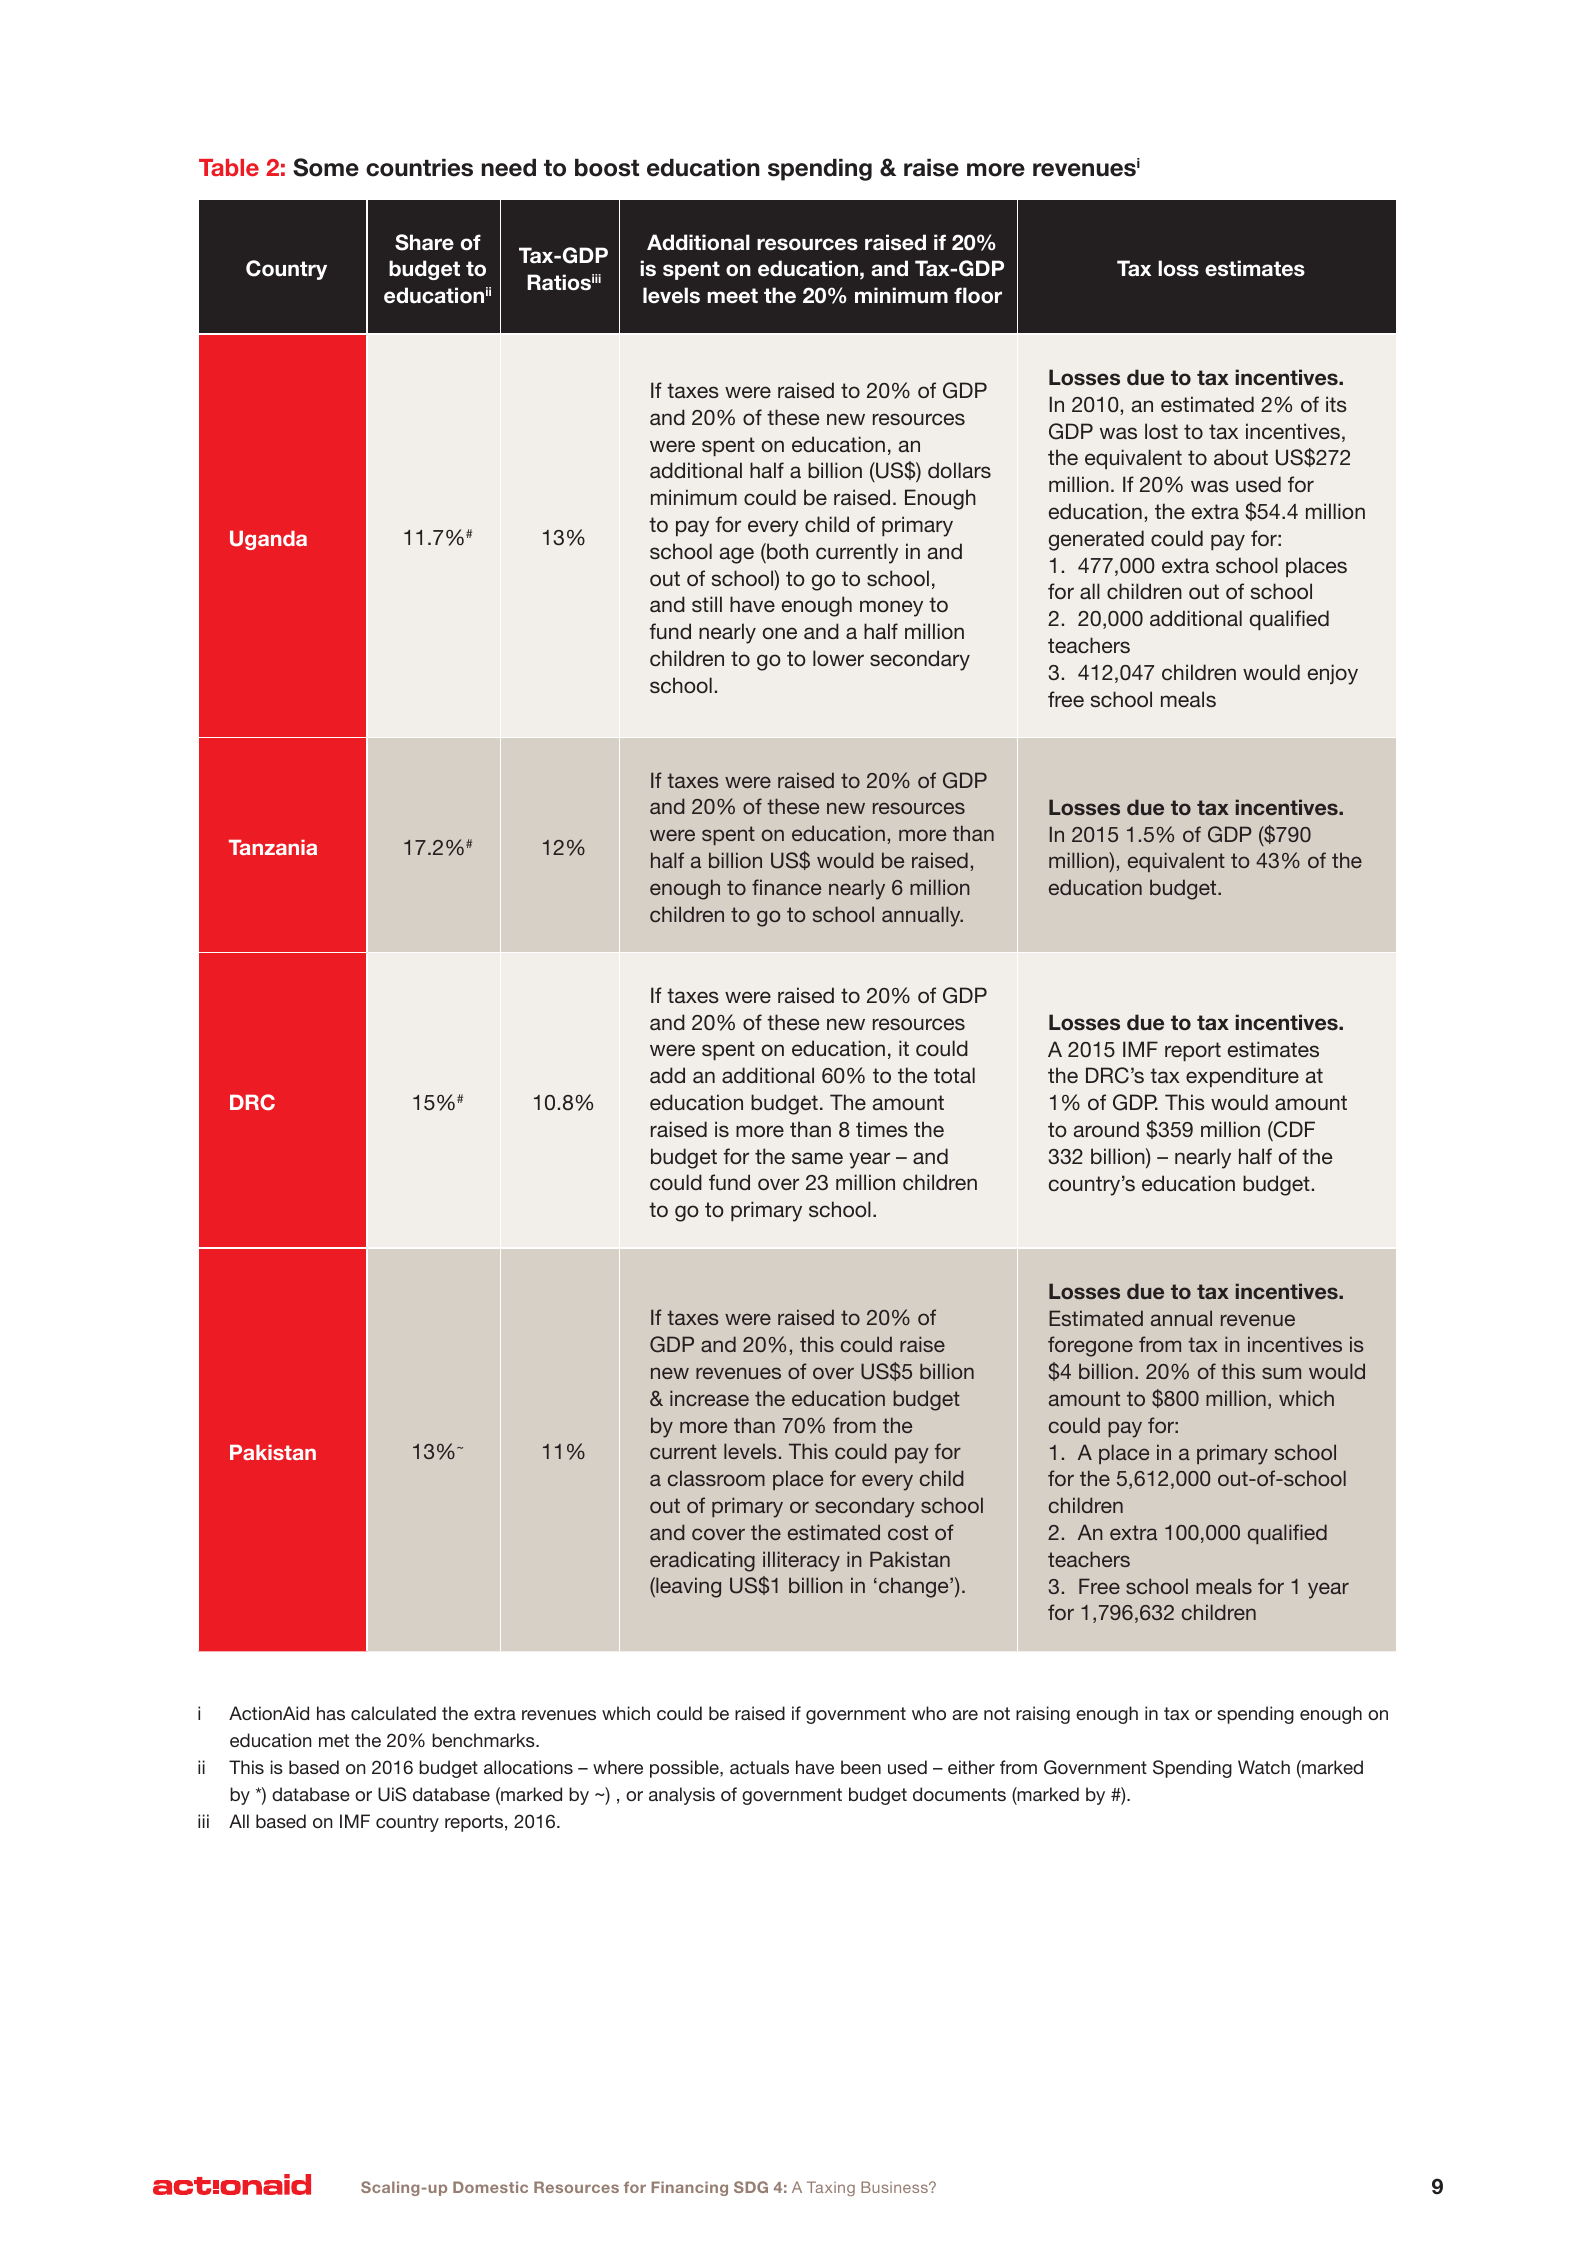 The height and width of the page is (2256, 1595). Describe the element at coordinates (1281, 1373) in the page. I see `sum` at that location.
